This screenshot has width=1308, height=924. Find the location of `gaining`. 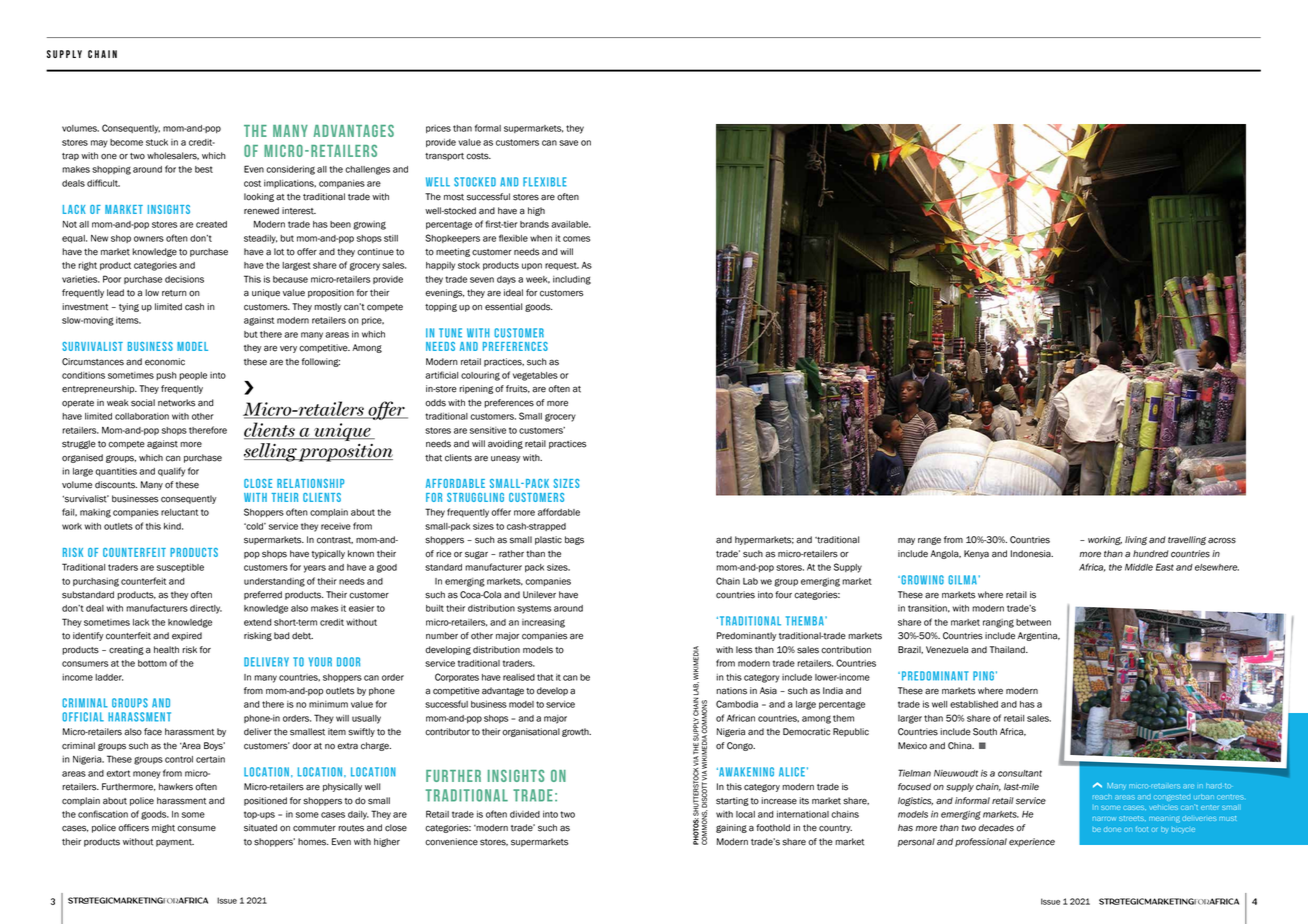

gaining is located at coordinates (731, 828).
